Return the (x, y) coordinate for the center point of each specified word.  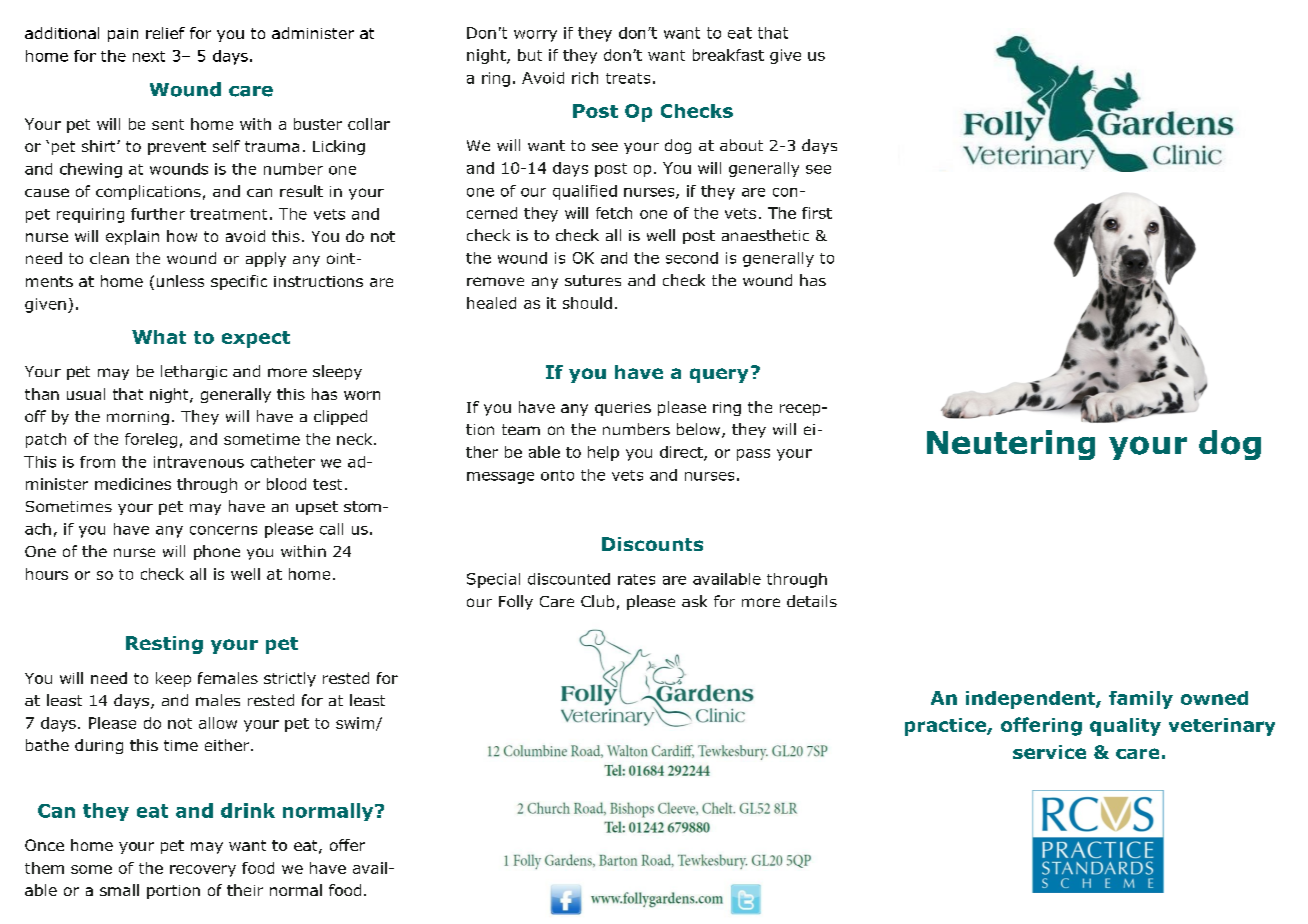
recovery (203, 871)
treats (628, 78)
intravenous (199, 462)
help (603, 453)
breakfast (728, 55)
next (149, 56)
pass (753, 455)
